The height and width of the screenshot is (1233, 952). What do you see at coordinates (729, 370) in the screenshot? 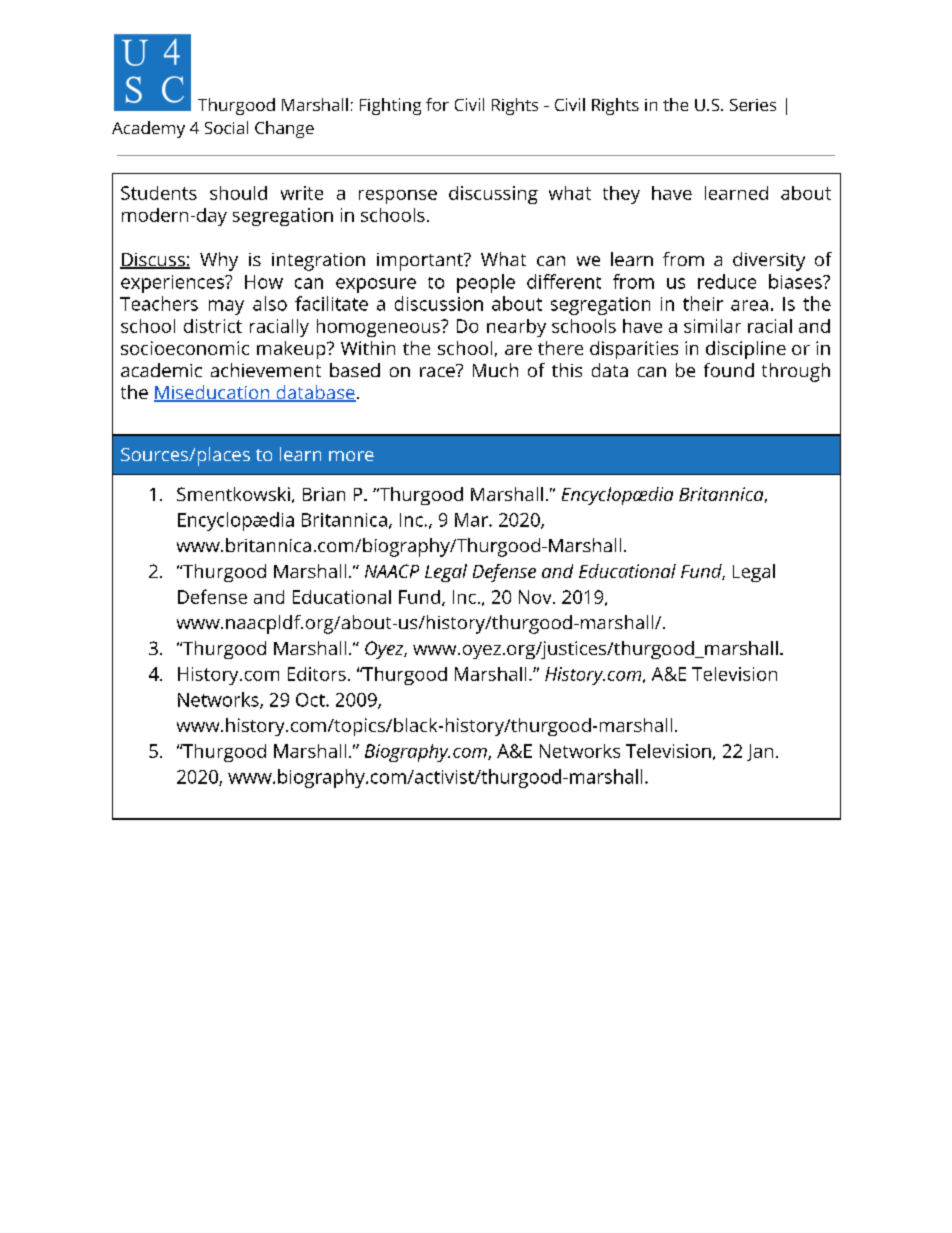
I see `found` at bounding box center [729, 370].
